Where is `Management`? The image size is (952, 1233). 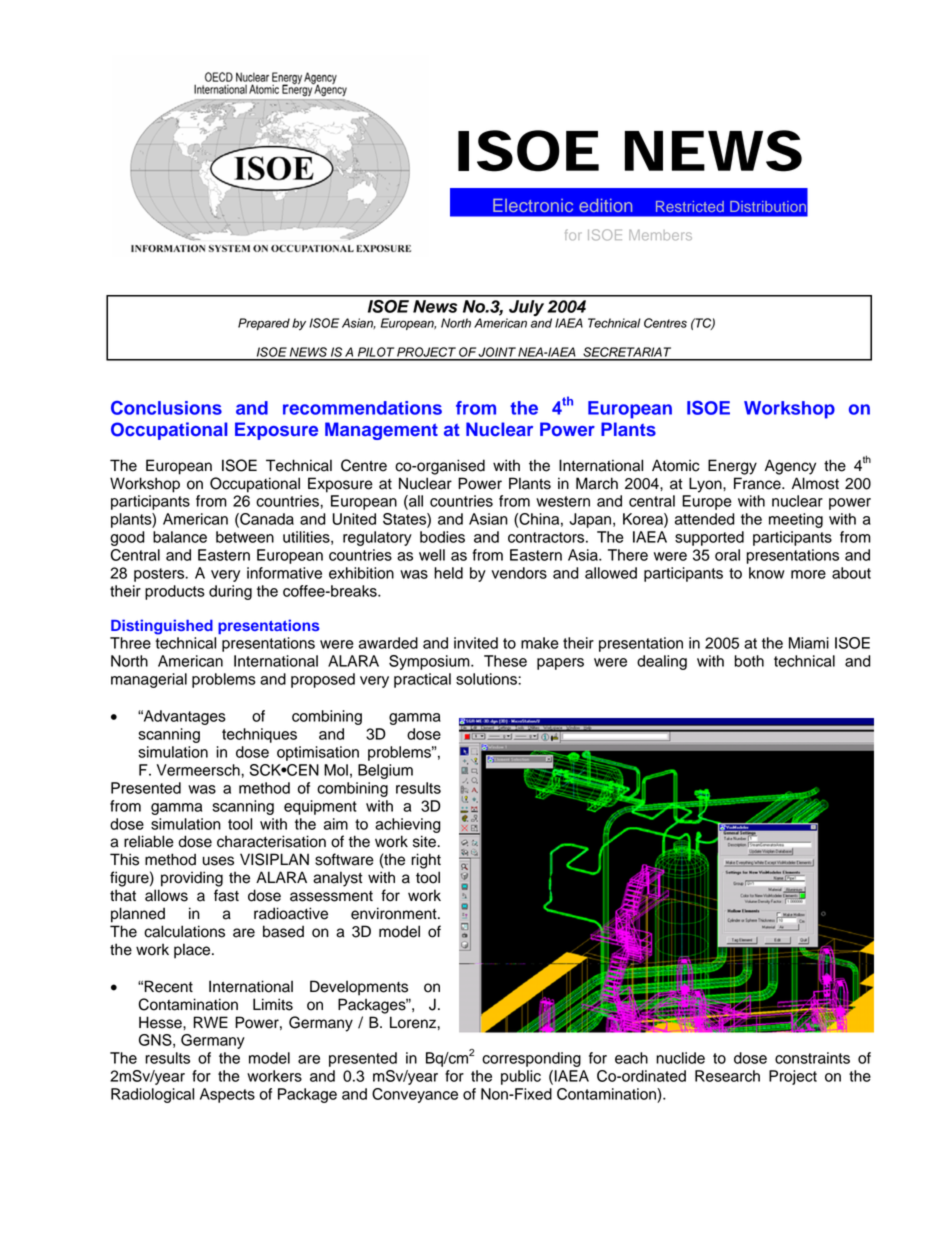 Management is located at coordinates (381, 431).
